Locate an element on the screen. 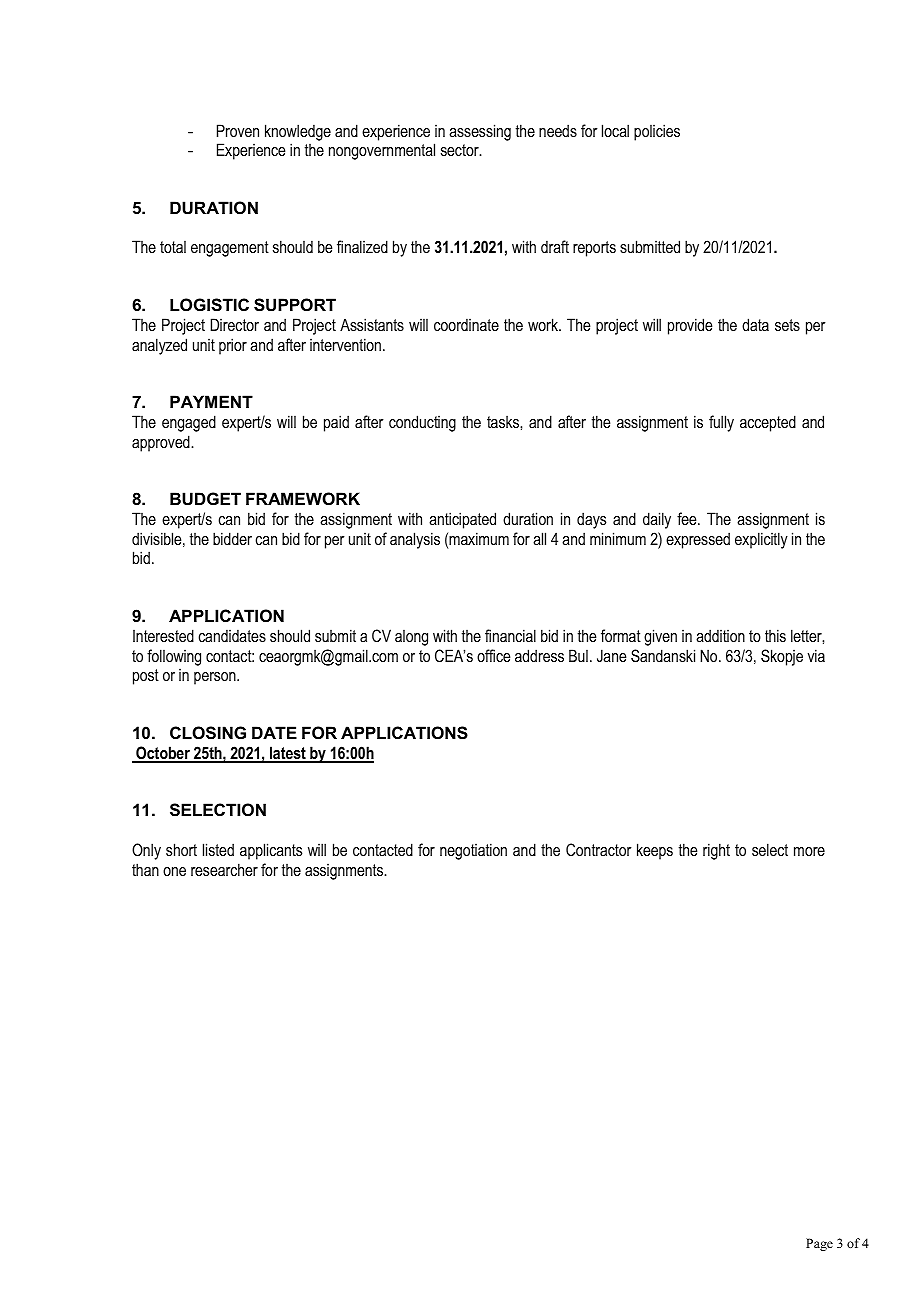 The image size is (924, 1308). person is located at coordinates (216, 678).
